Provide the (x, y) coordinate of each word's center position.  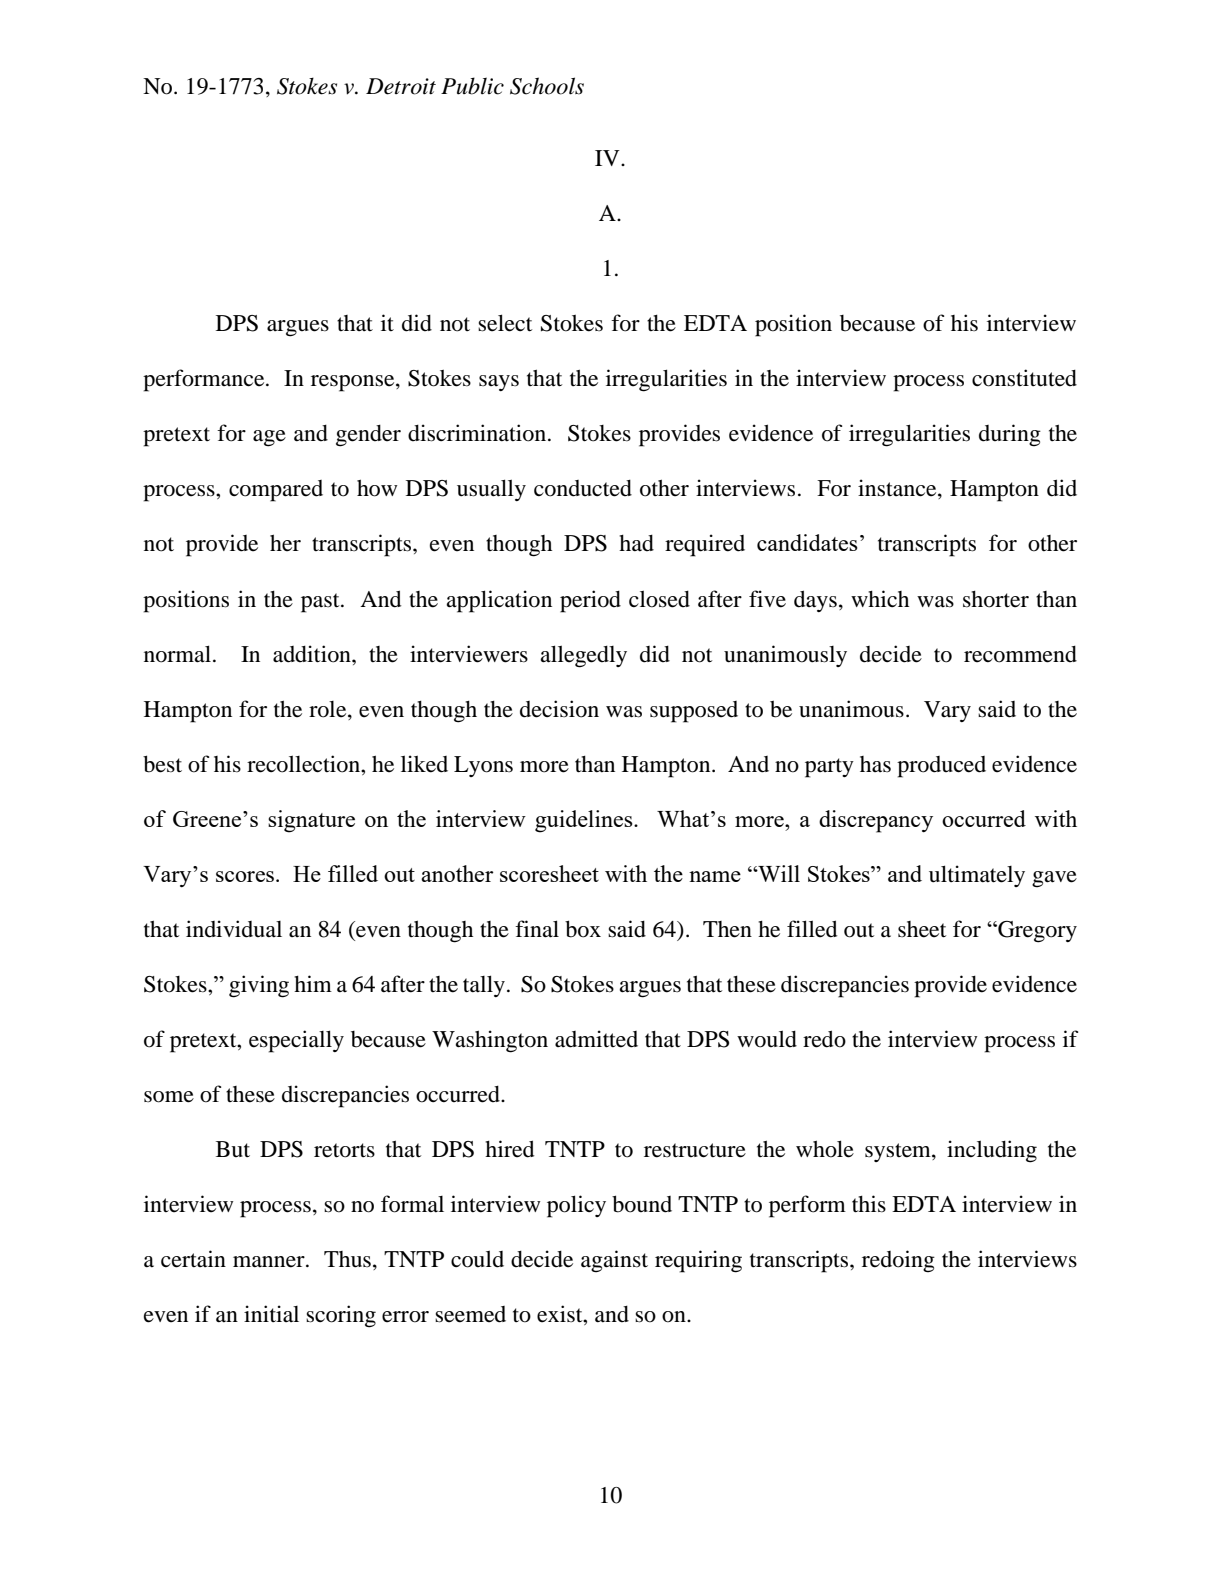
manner (270, 1262)
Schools (547, 86)
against (614, 1261)
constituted (1024, 378)
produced (941, 767)
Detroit (401, 86)
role (329, 709)
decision (559, 709)
